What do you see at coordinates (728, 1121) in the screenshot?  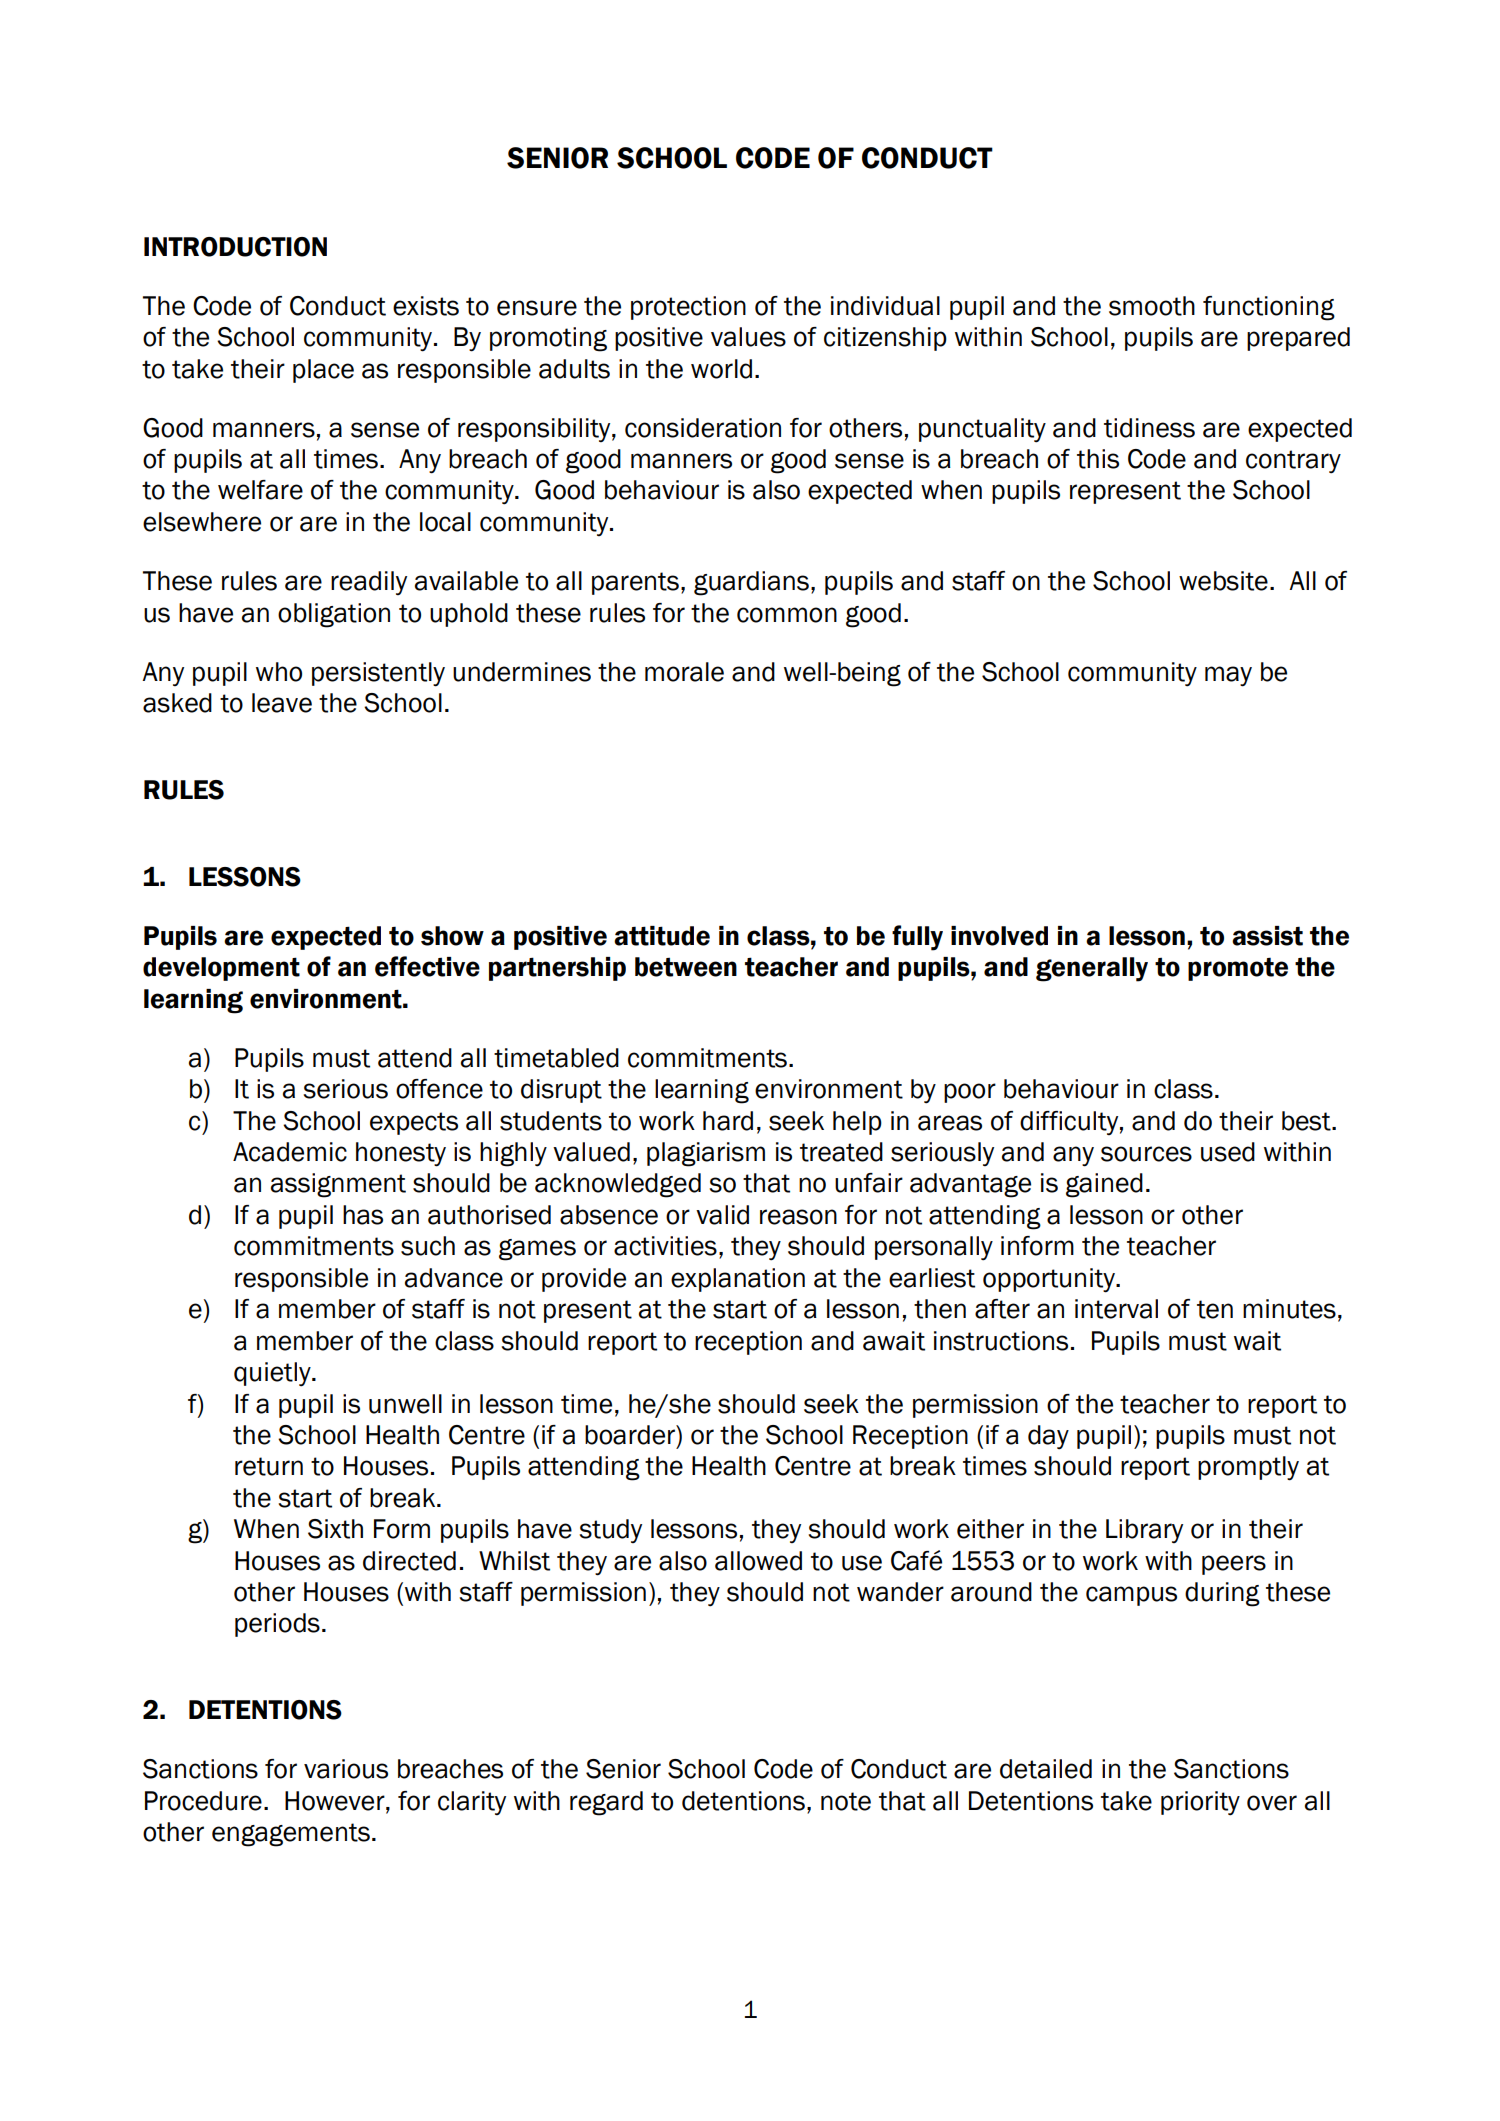 I see `hard` at bounding box center [728, 1121].
